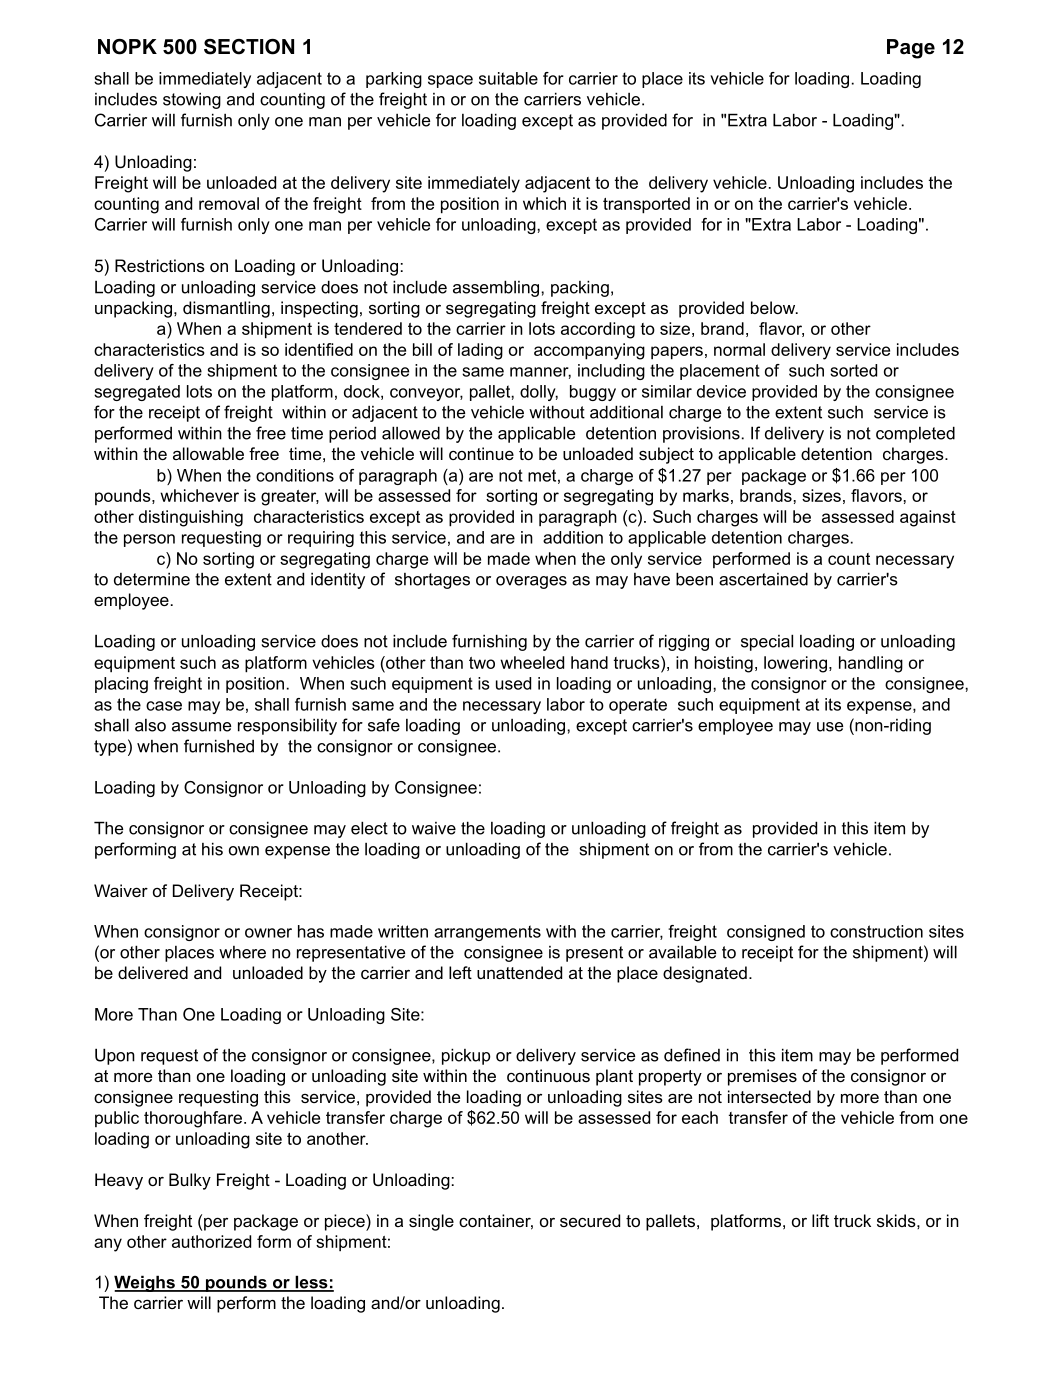 The image size is (1064, 1377). What do you see at coordinates (519, 972) in the image?
I see `unattended` at bounding box center [519, 972].
